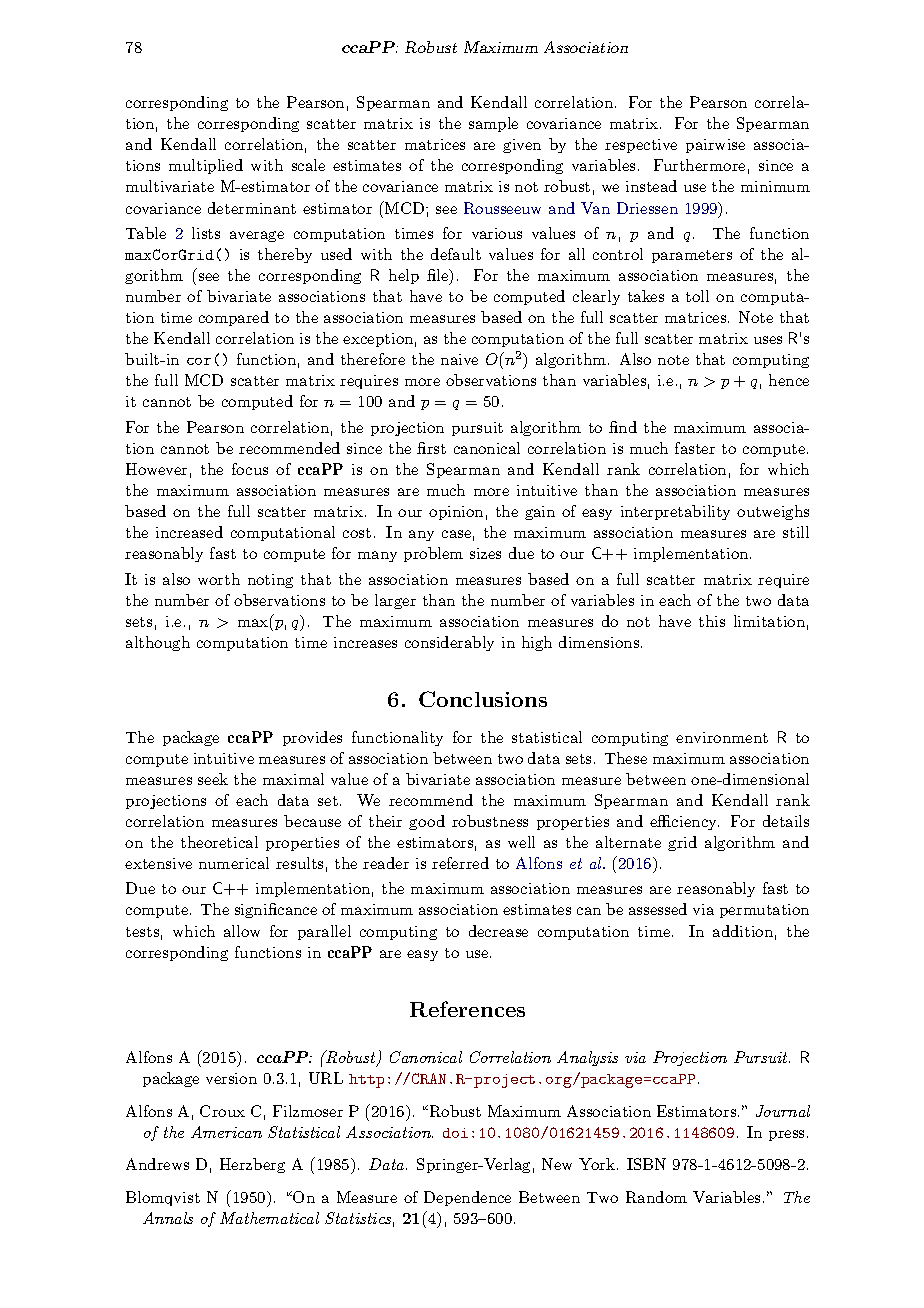 The width and height of the page is (924, 1308). I want to click on Herzberg, so click(252, 1165).
